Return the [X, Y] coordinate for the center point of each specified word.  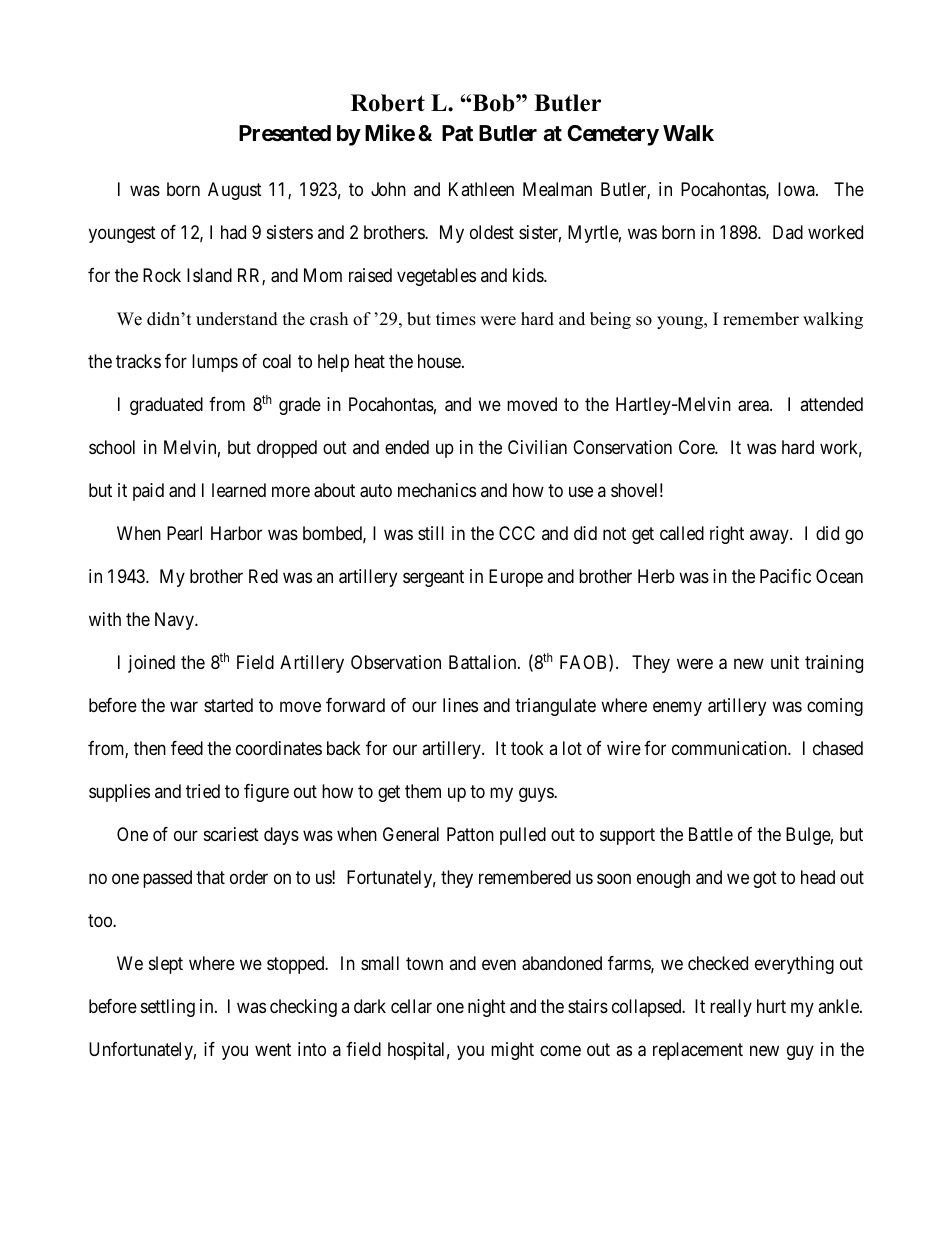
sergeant [433, 578]
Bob [495, 103]
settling [168, 1008]
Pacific [785, 576]
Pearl [184, 533]
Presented [285, 133]
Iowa [797, 189]
